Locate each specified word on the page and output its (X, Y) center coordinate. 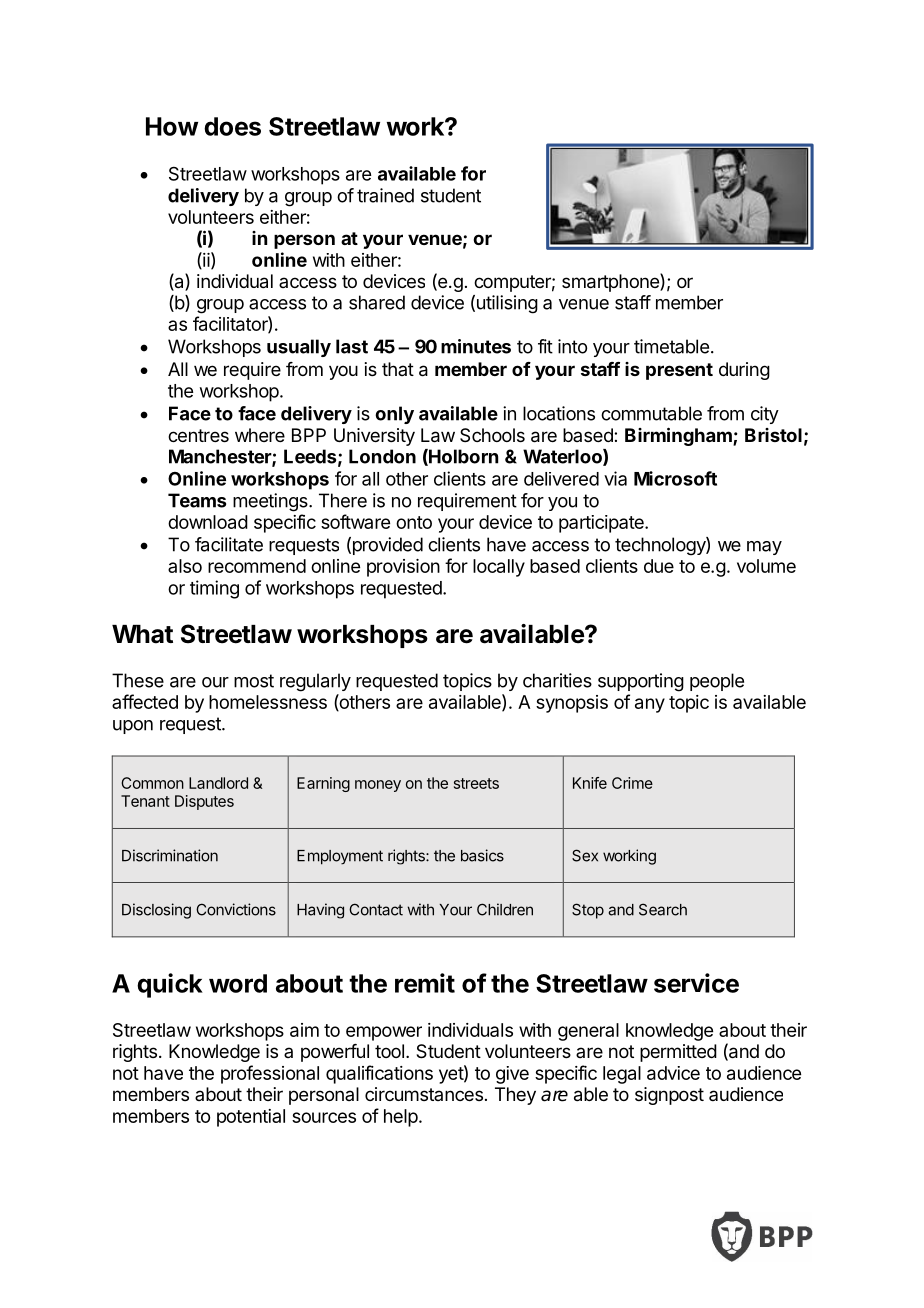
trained (385, 195)
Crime (632, 783)
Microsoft (675, 478)
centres (198, 435)
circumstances (424, 1094)
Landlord (218, 783)
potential (251, 1118)
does (232, 126)
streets (476, 783)
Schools (492, 435)
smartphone (611, 282)
